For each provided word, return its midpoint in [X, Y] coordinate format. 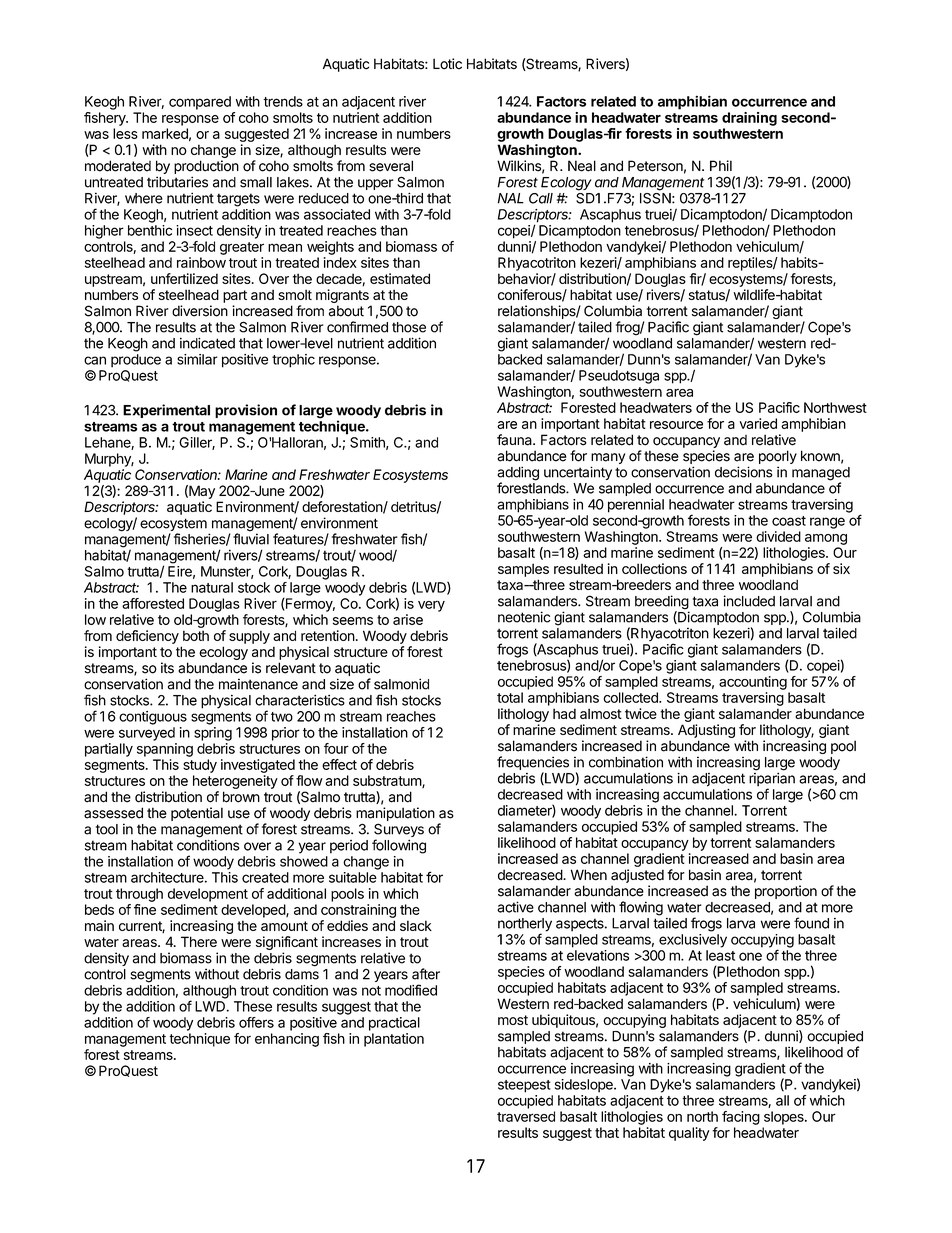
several [391, 166]
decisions [743, 472]
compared [200, 103]
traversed [526, 1116]
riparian [772, 780]
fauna [515, 440]
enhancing [287, 1040]
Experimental [166, 411]
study [200, 766]
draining [749, 119]
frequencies [533, 764]
